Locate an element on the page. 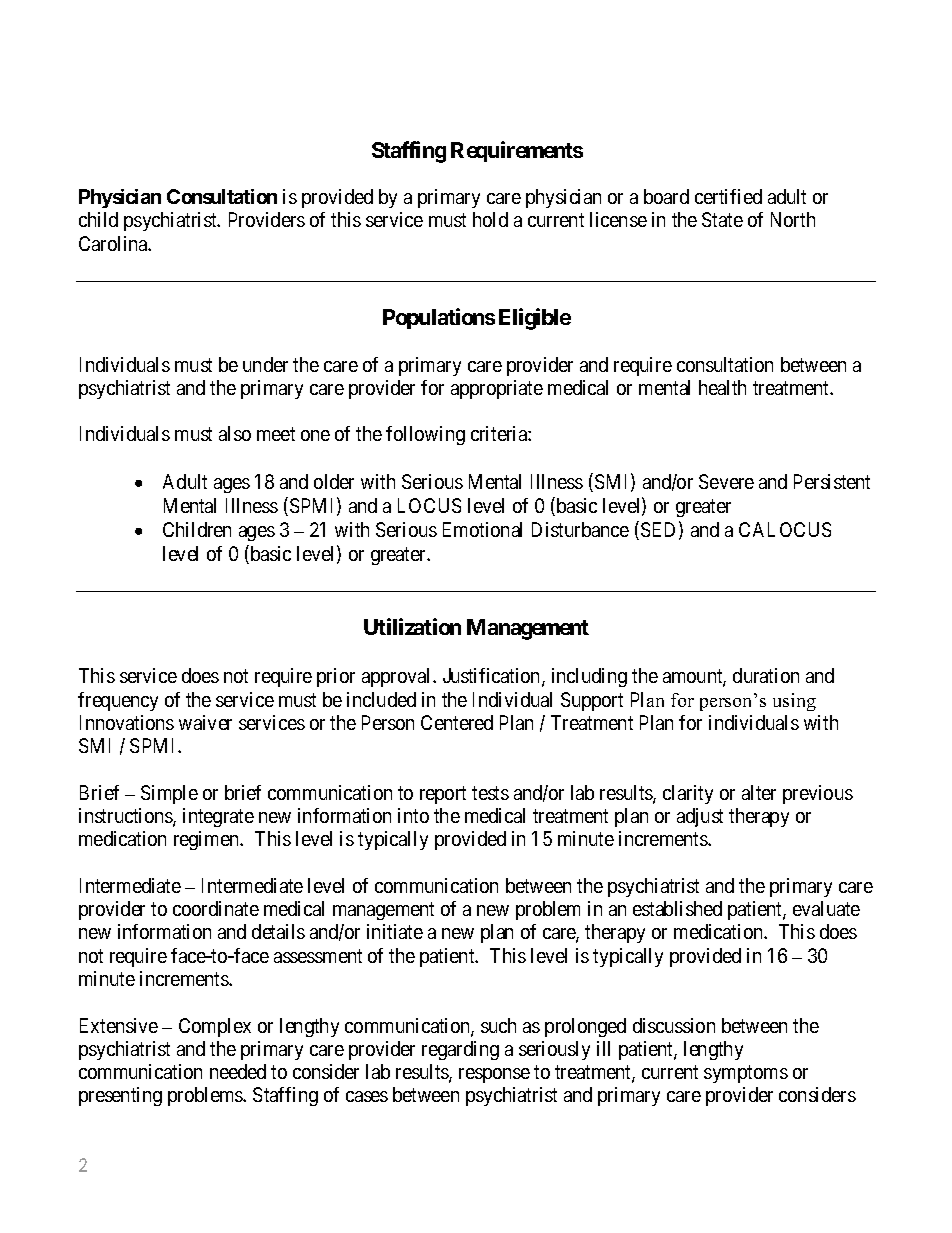 Image resolution: width=952 pixels, height=1233 pixels. hold is located at coordinates (490, 219).
